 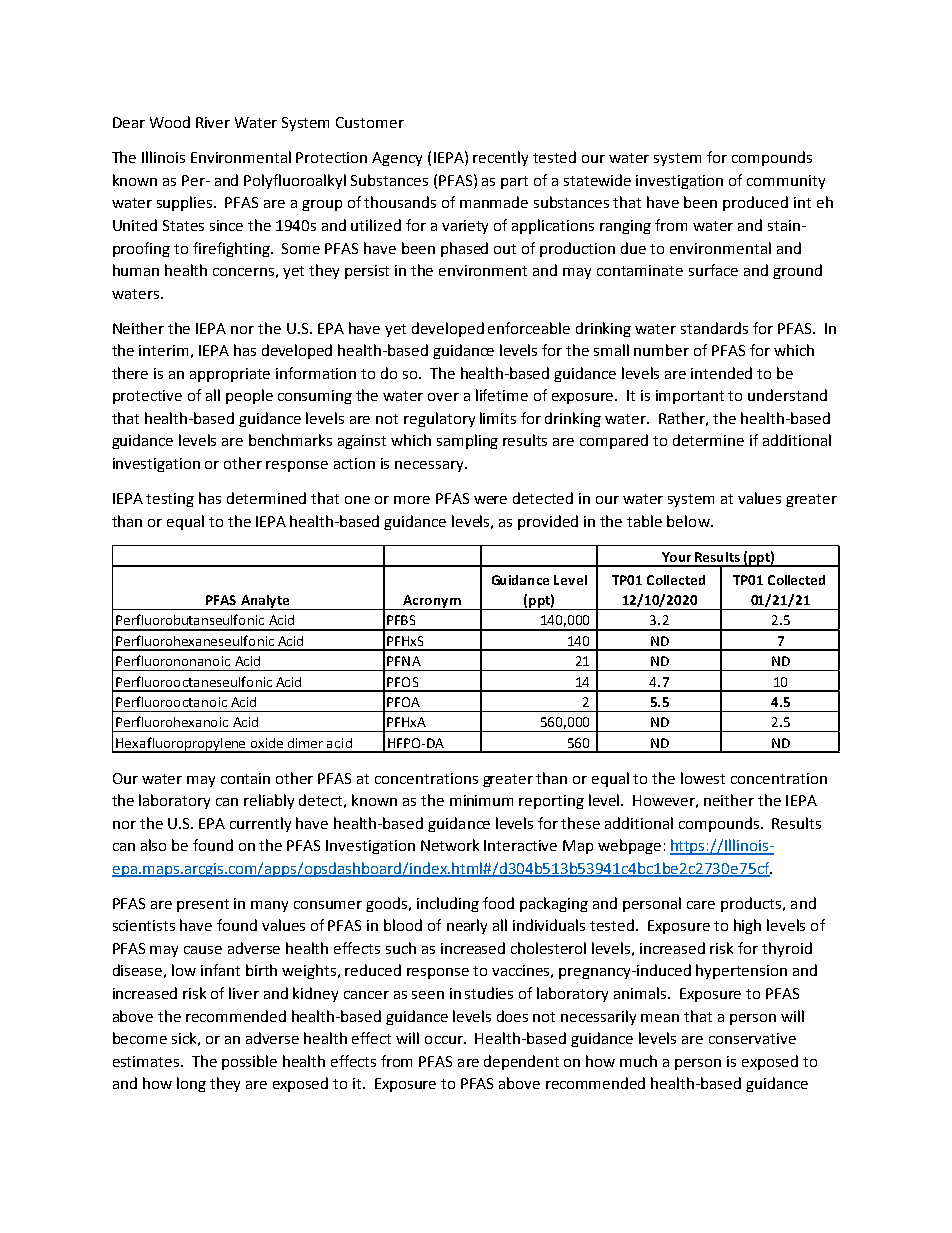 What do you see at coordinates (432, 602) in the screenshot?
I see `Acronym` at bounding box center [432, 602].
